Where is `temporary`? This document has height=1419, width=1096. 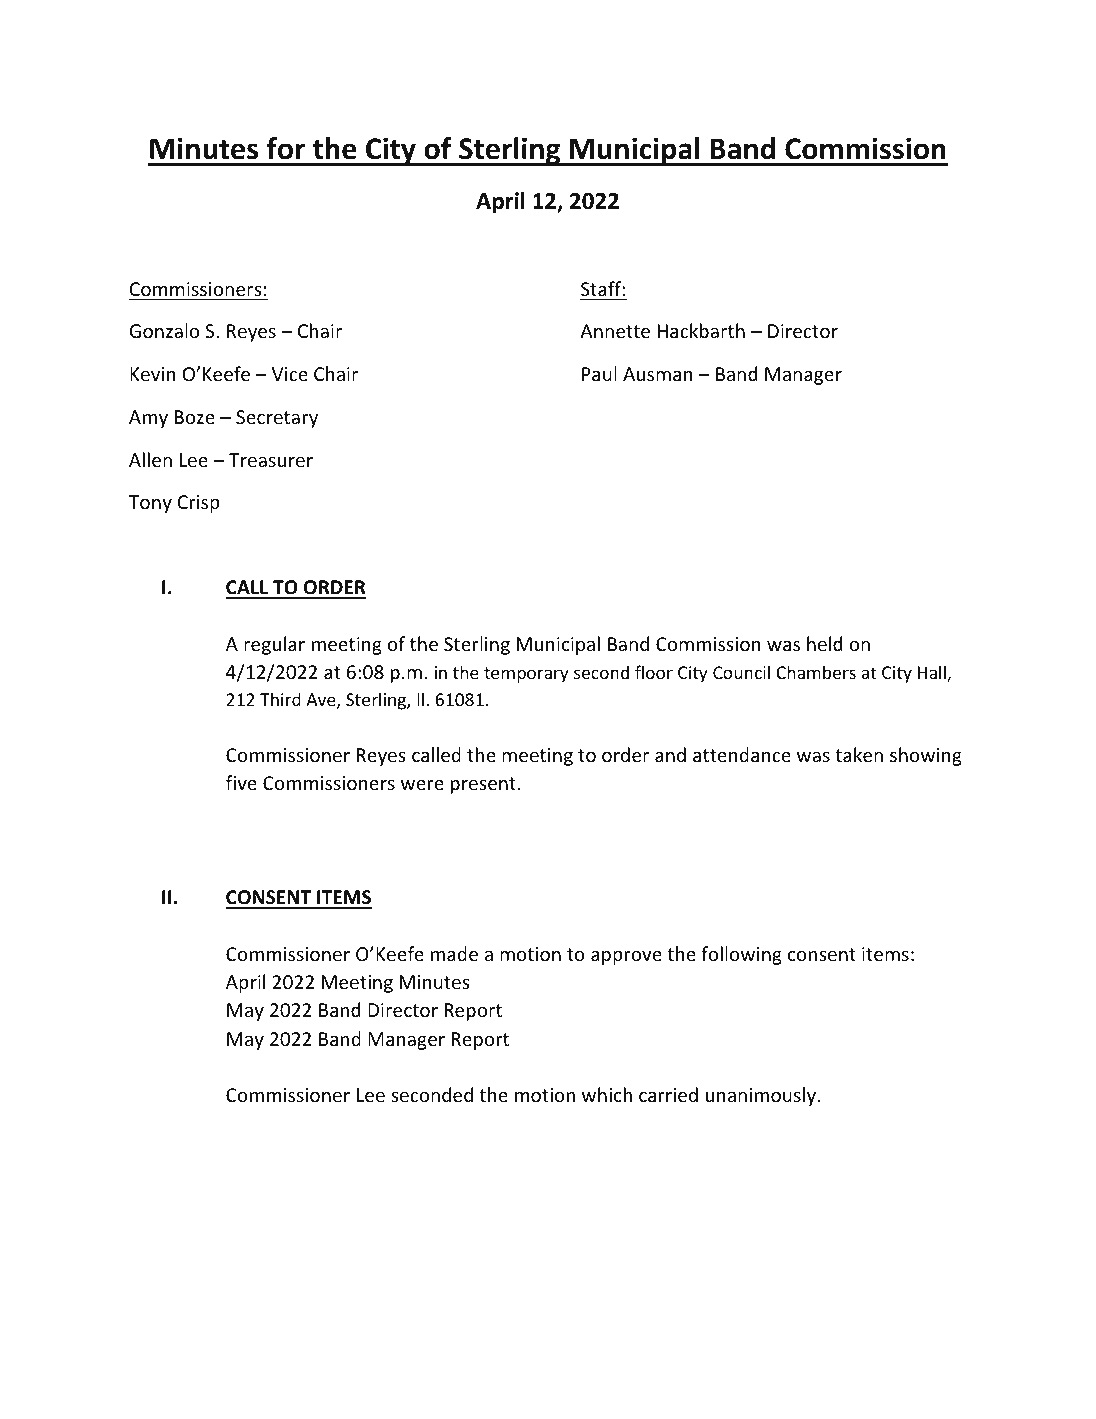 temporary is located at coordinates (526, 675).
